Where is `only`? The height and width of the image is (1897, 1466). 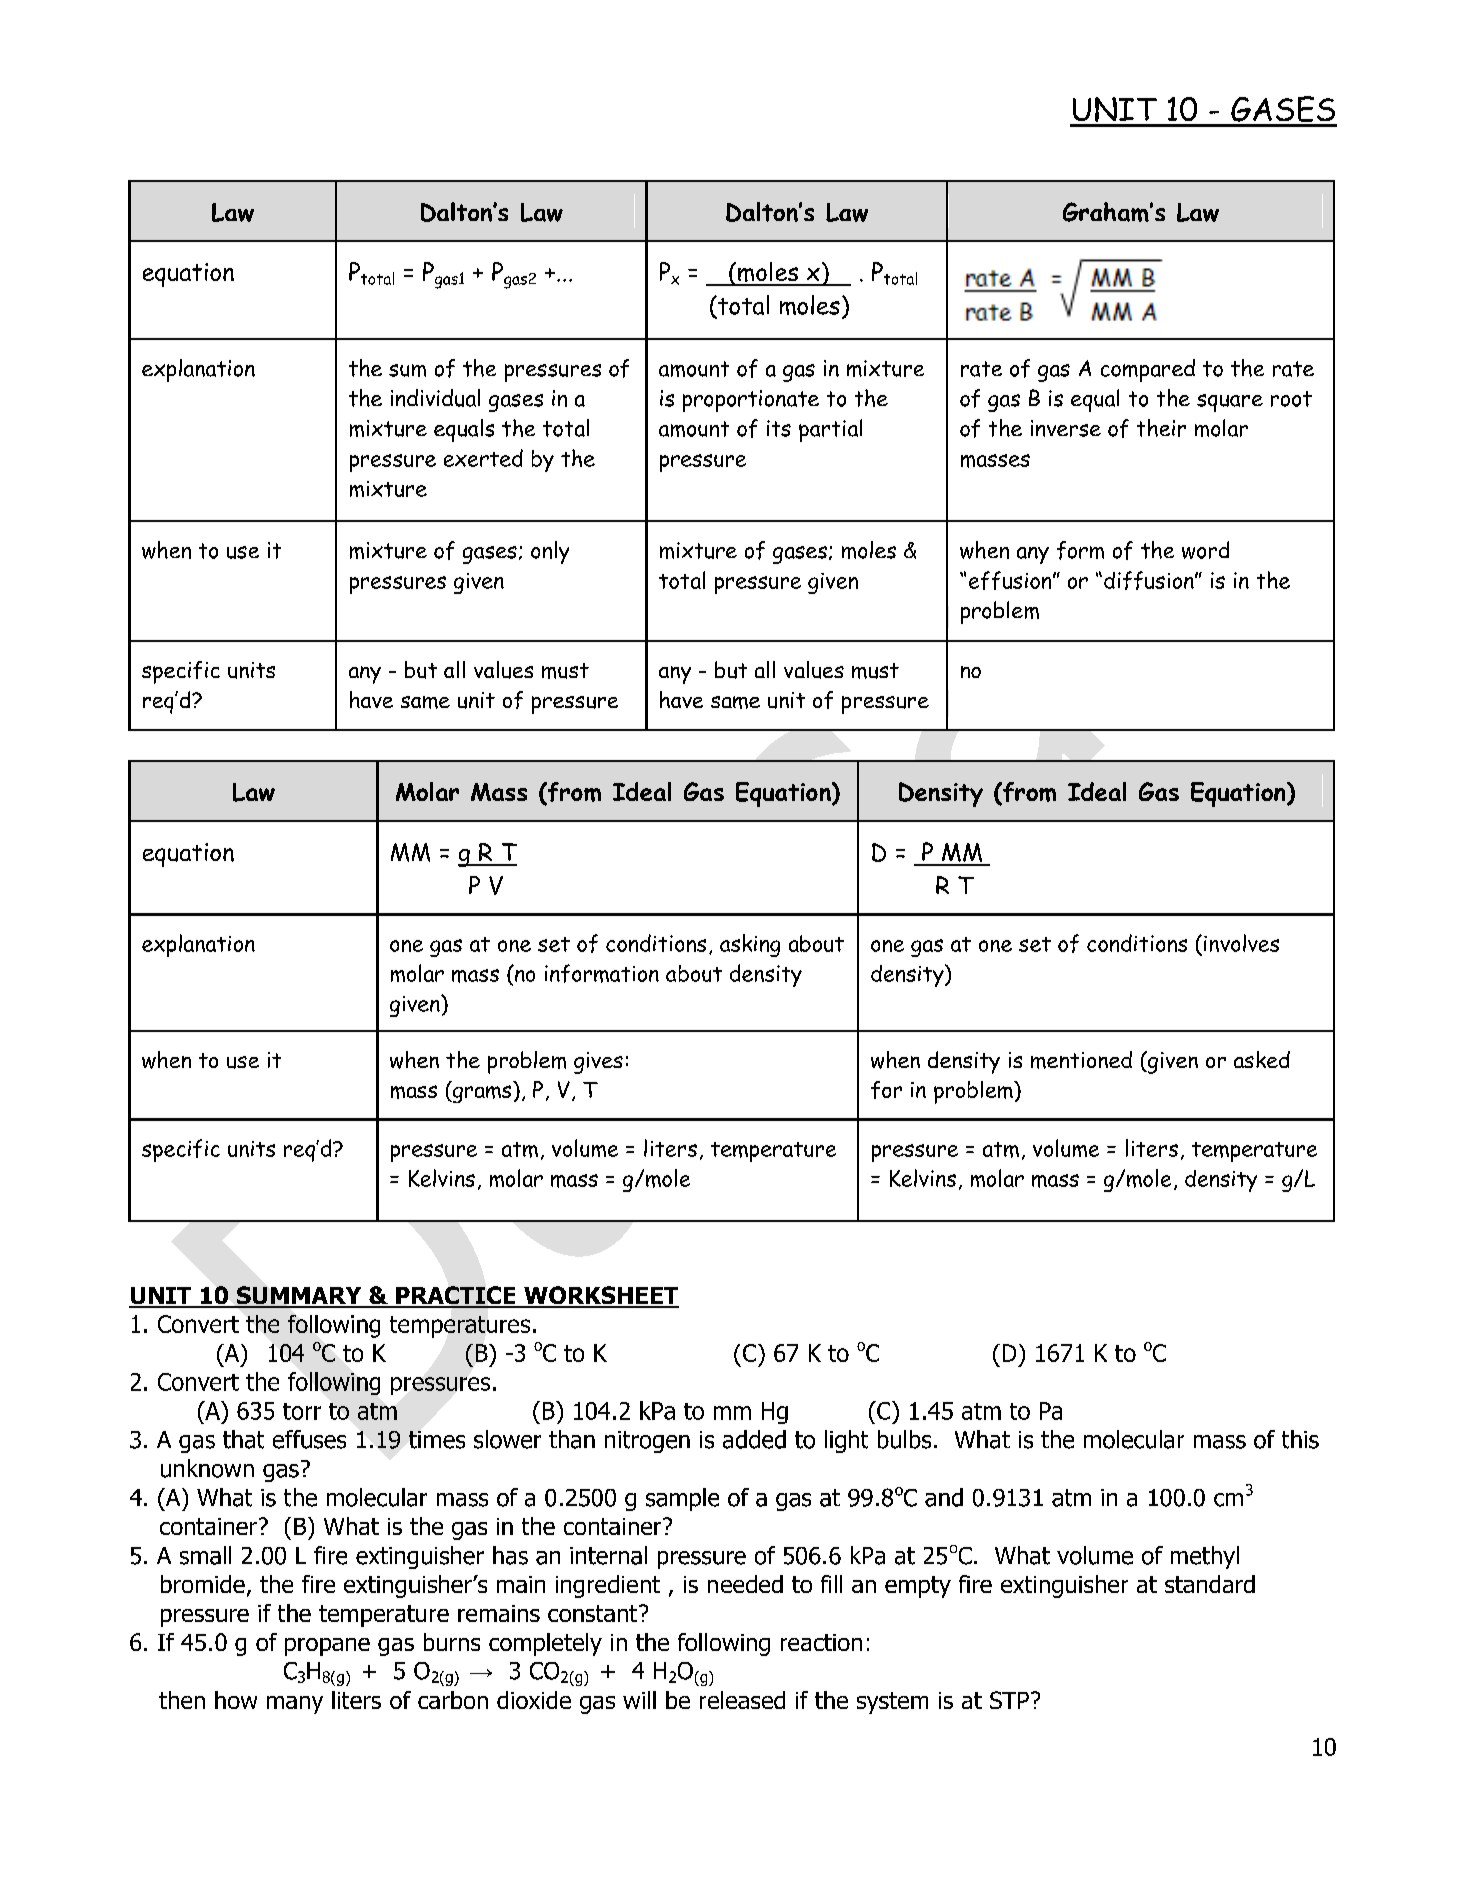
only is located at coordinates (550, 552).
